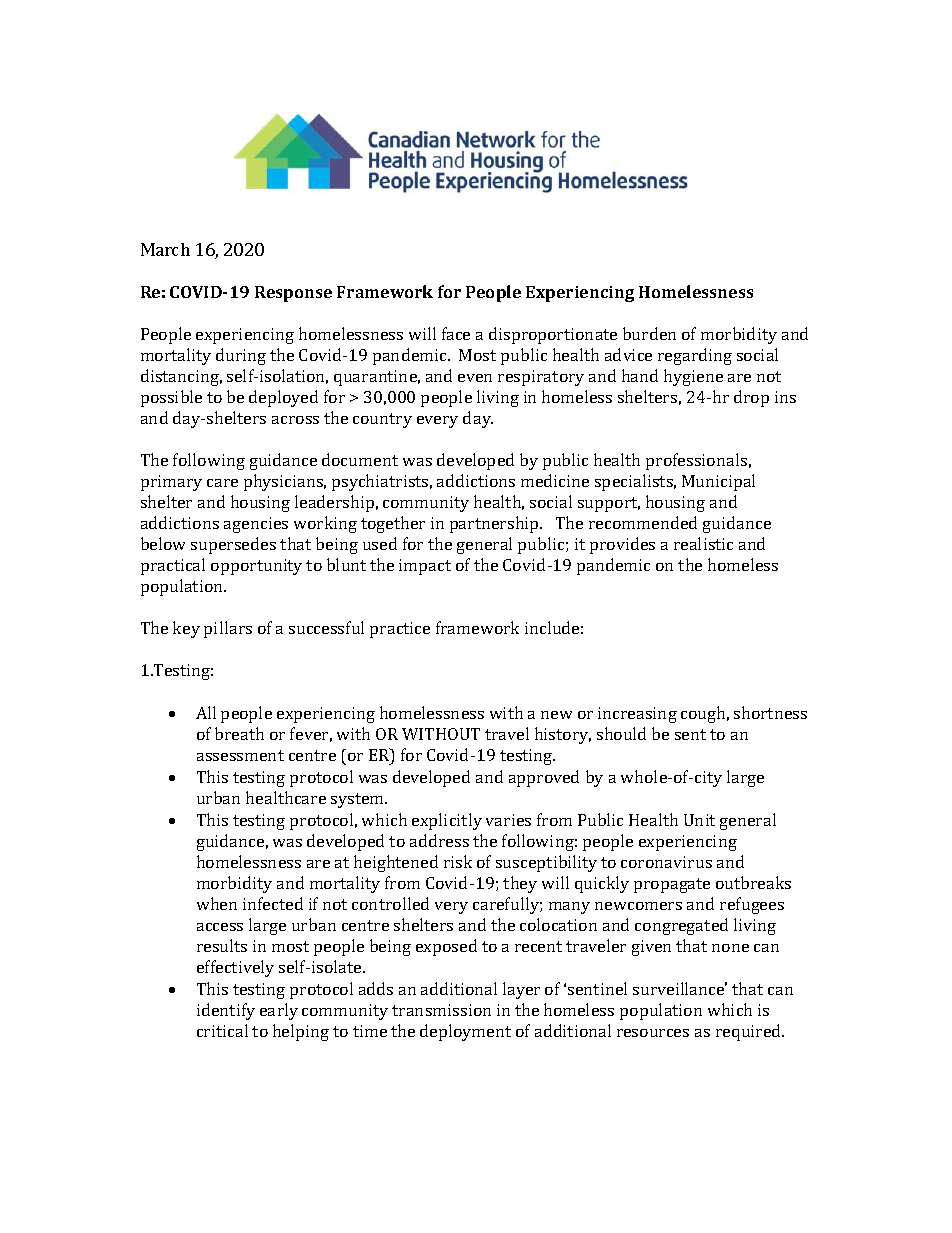  What do you see at coordinates (666, 862) in the screenshot?
I see `coronavirus` at bounding box center [666, 862].
